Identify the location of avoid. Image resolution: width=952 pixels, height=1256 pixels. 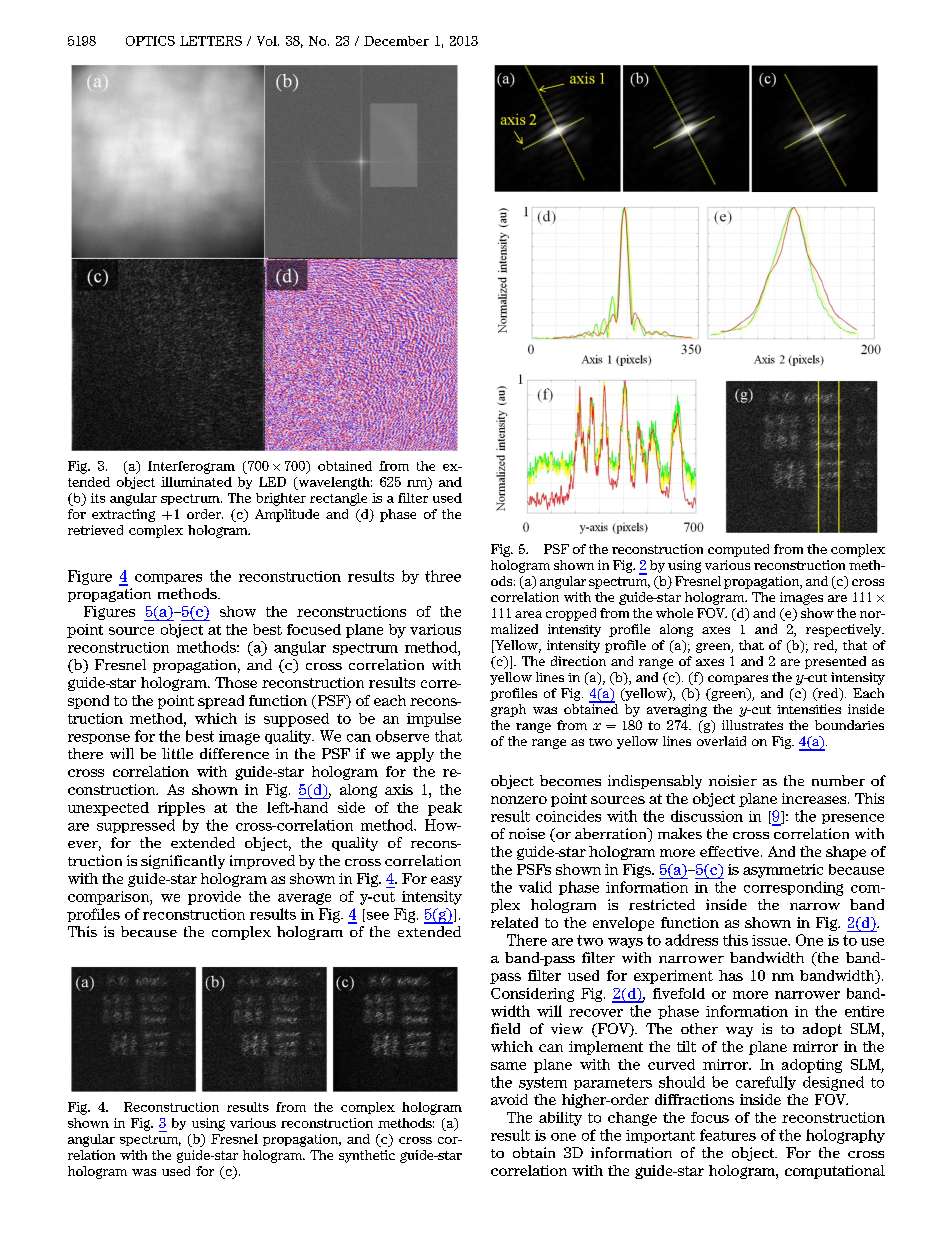
(509, 1099).
